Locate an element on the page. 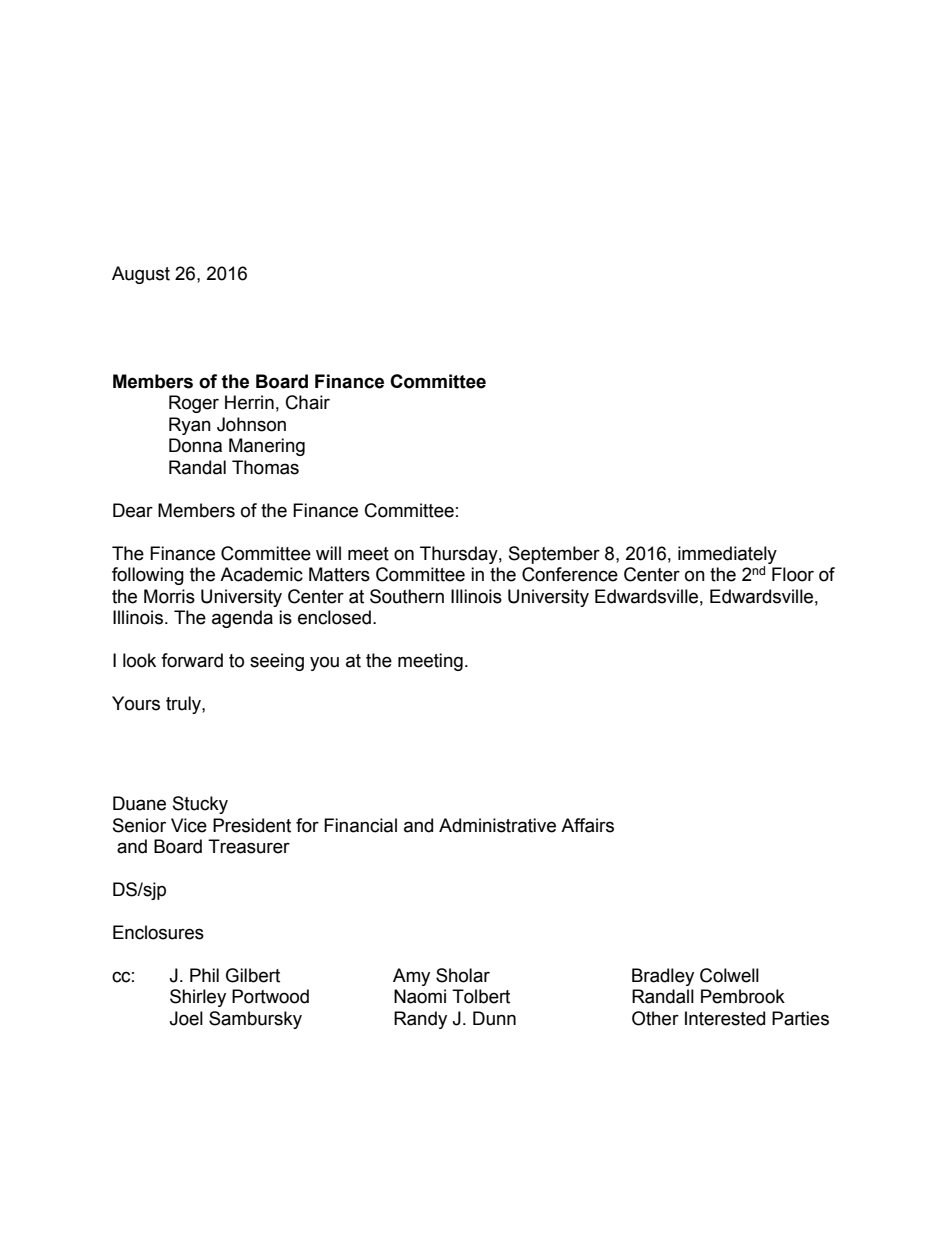 The width and height of the page is (952, 1233). Affairs is located at coordinates (587, 825).
